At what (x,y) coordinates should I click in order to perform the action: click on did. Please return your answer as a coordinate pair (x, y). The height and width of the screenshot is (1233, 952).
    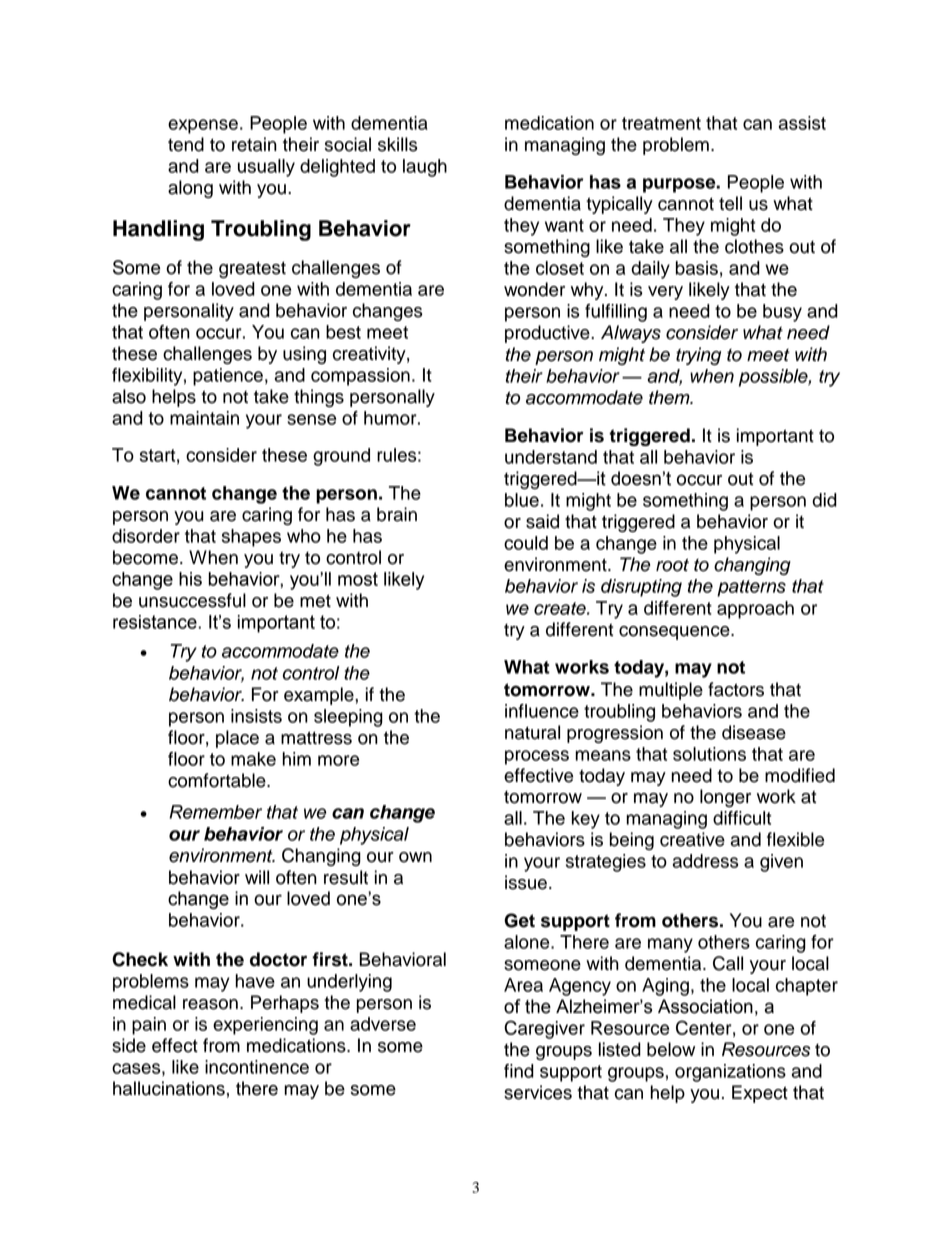
    Looking at the image, I should click on (824, 500).
